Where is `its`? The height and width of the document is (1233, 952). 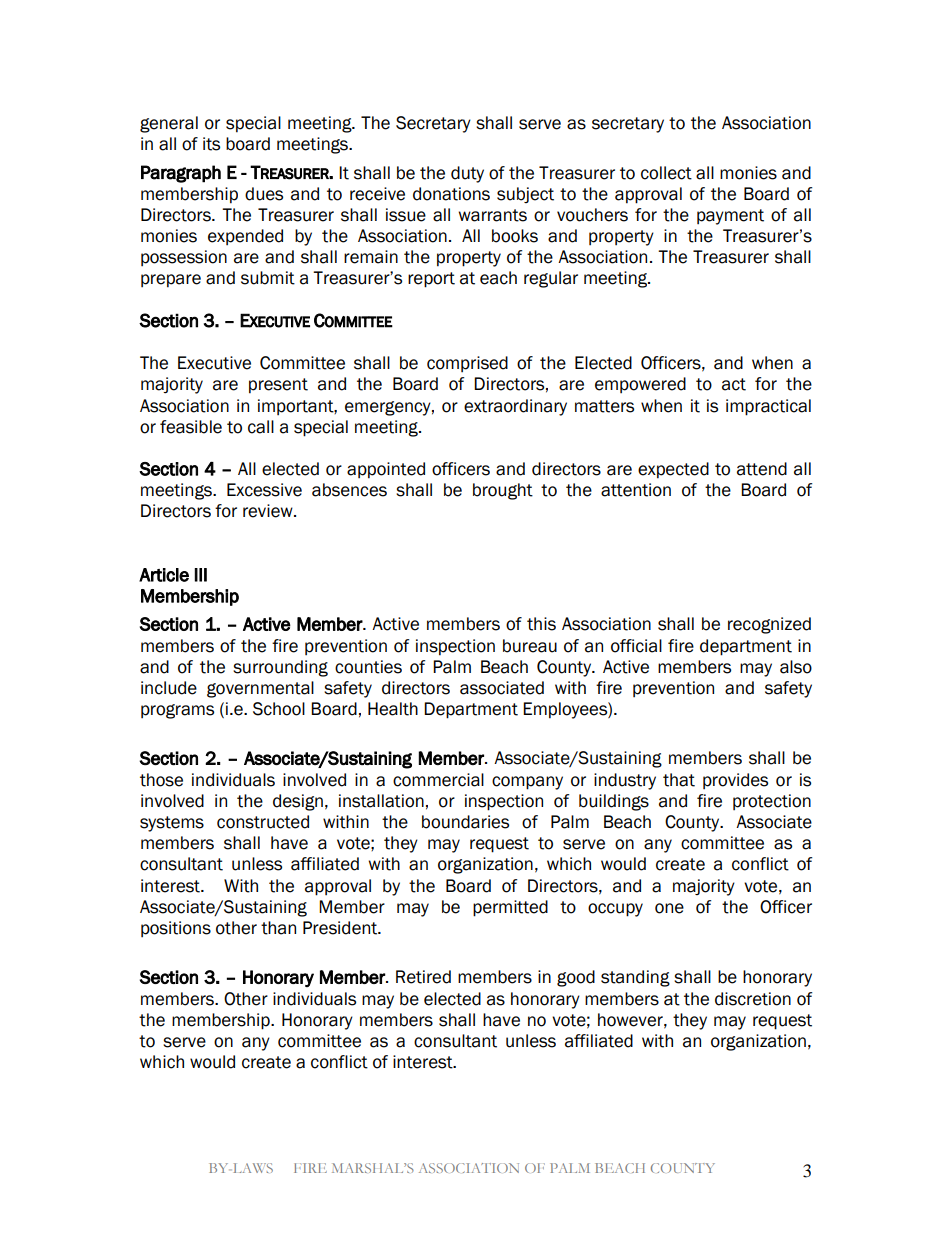 its is located at coordinates (211, 144).
